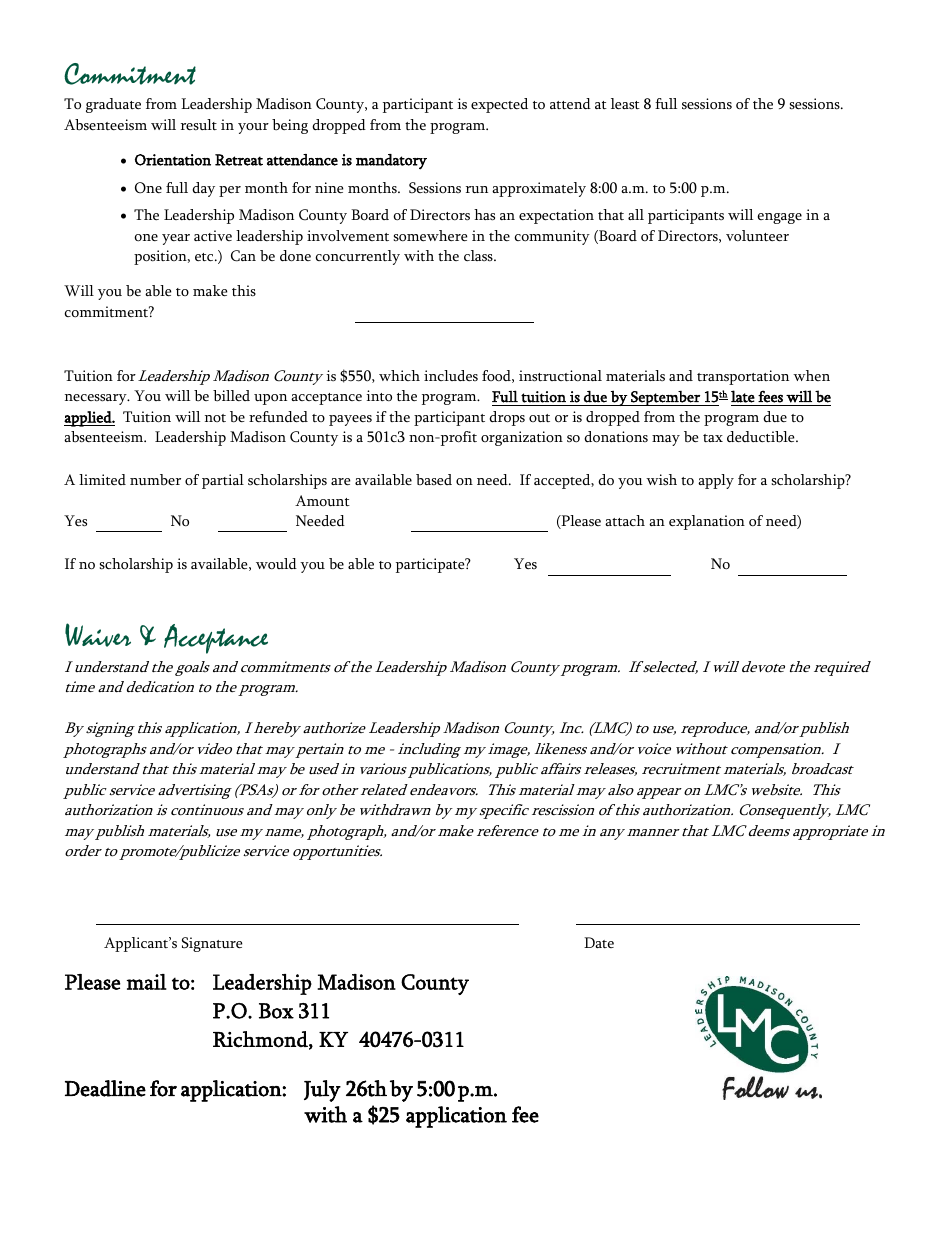 The image size is (952, 1233). Describe the element at coordinates (707, 522) in the screenshot. I see `explanation` at that location.
